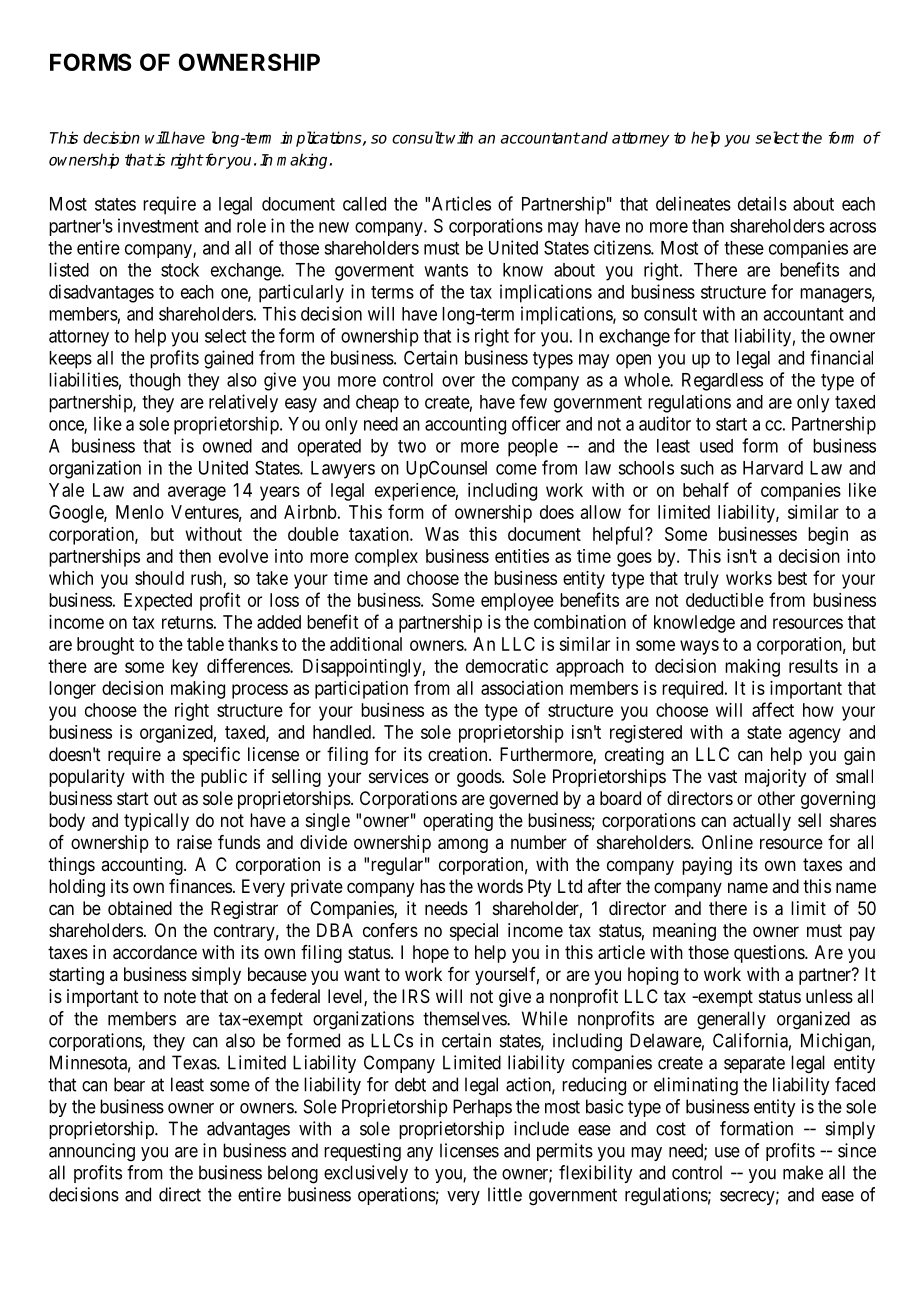 This screenshot has height=1308, width=924. What do you see at coordinates (744, 248) in the screenshot?
I see `these` at bounding box center [744, 248].
